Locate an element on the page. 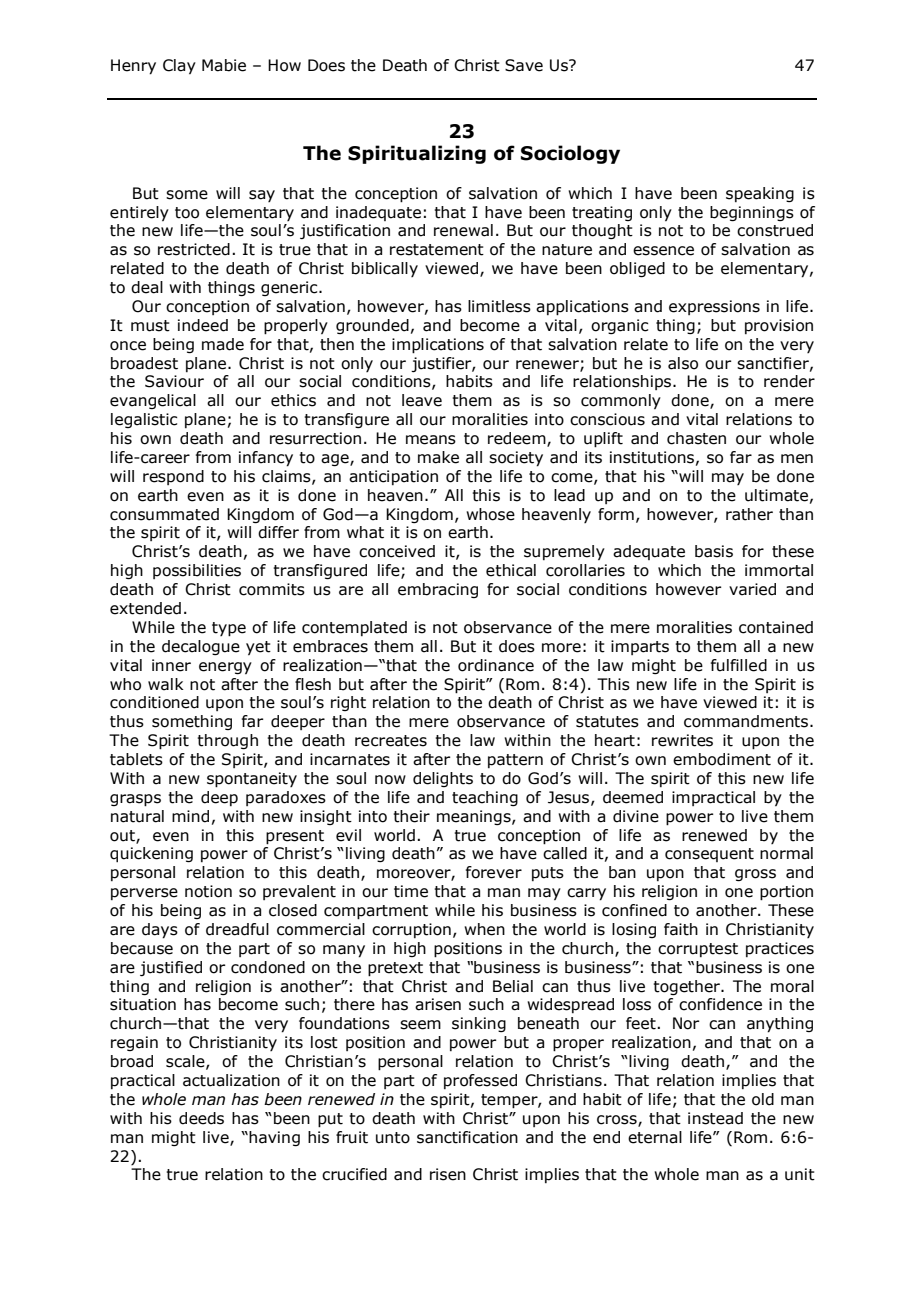  Save is located at coordinates (524, 65).
